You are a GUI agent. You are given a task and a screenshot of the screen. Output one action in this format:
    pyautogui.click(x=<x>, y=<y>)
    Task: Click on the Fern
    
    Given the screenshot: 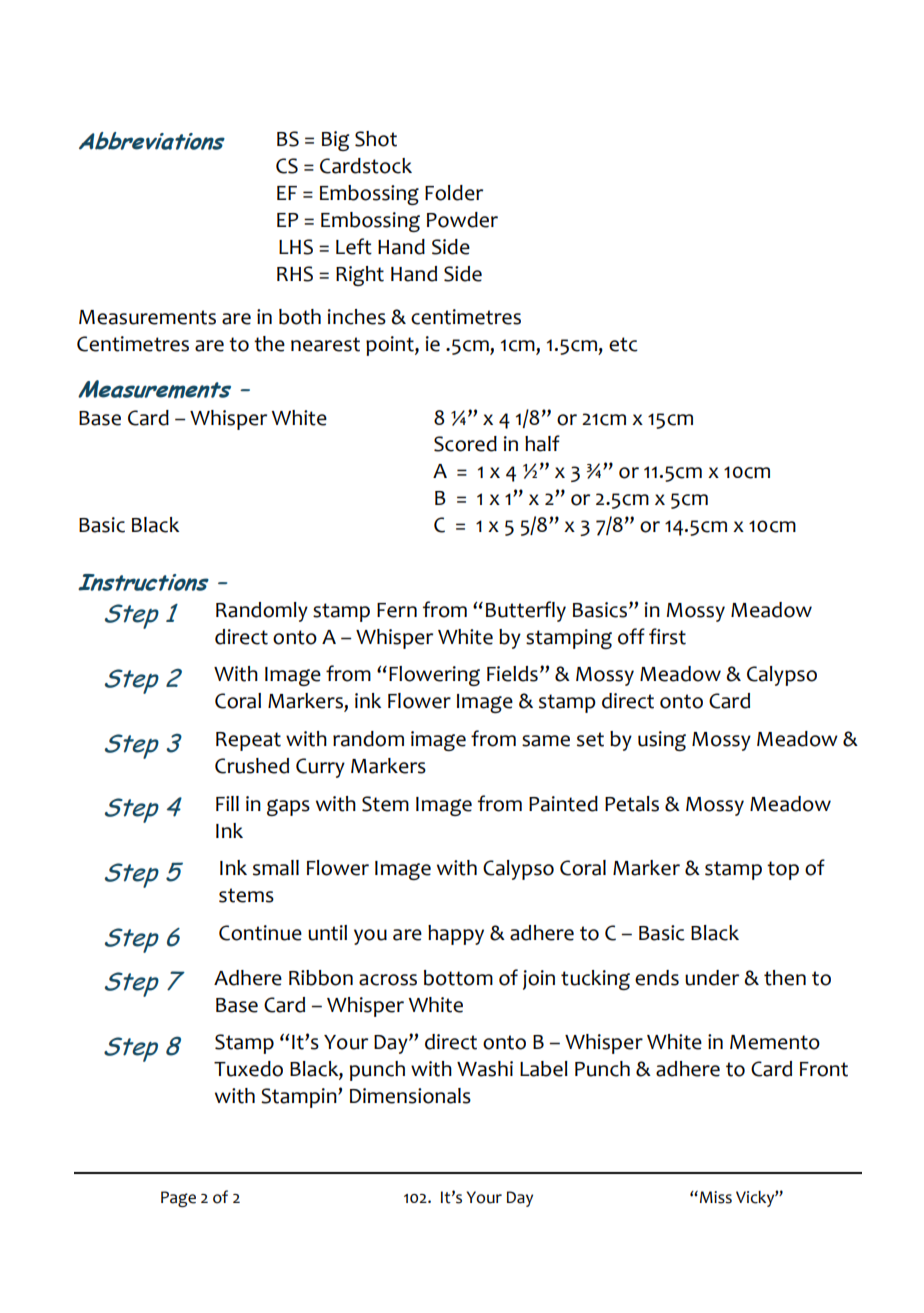 What is the action you would take?
    pyautogui.click(x=397, y=610)
